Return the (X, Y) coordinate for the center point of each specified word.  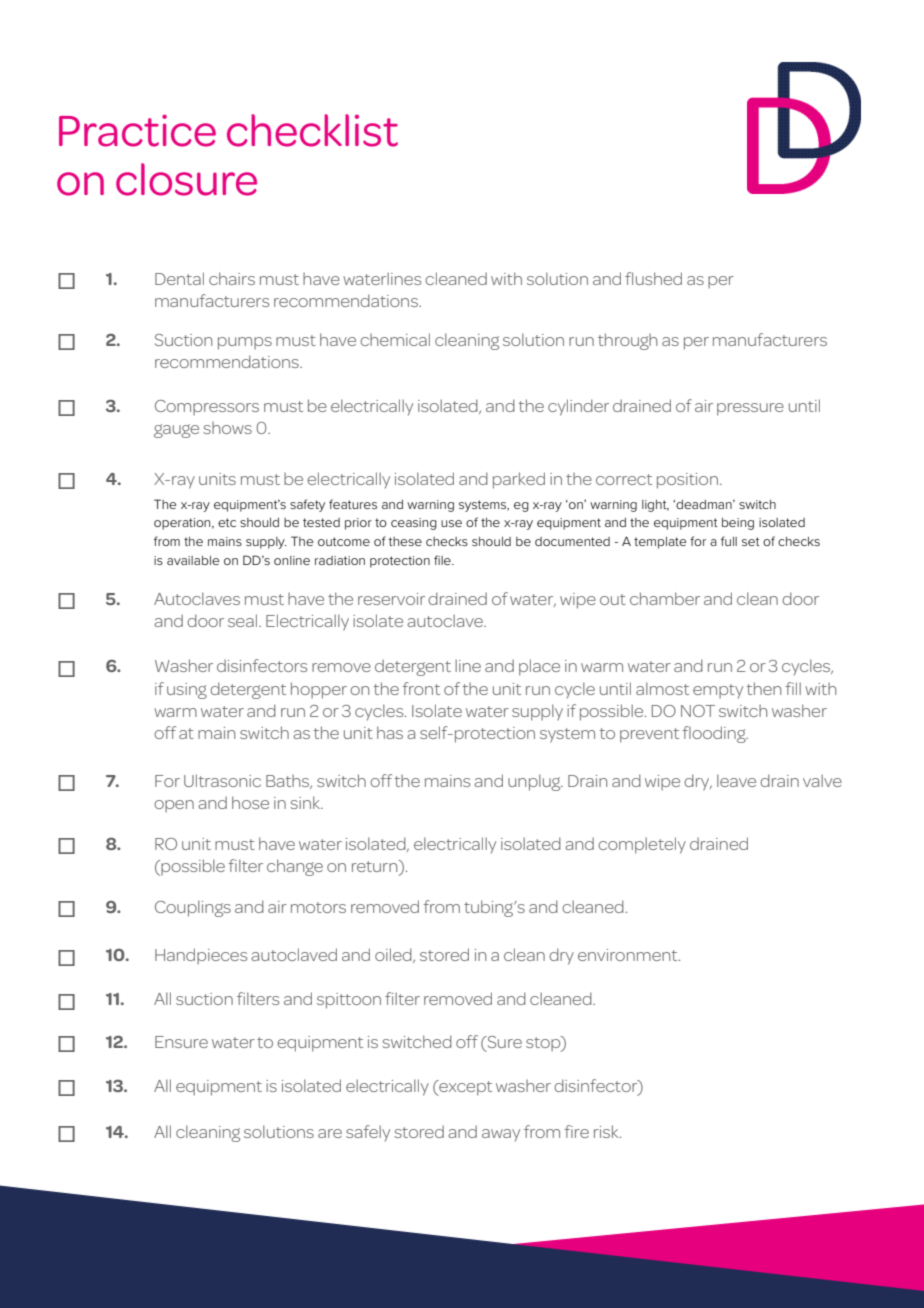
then (764, 688)
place (539, 667)
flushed (653, 278)
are (330, 1133)
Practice (137, 131)
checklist (312, 130)
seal (244, 620)
